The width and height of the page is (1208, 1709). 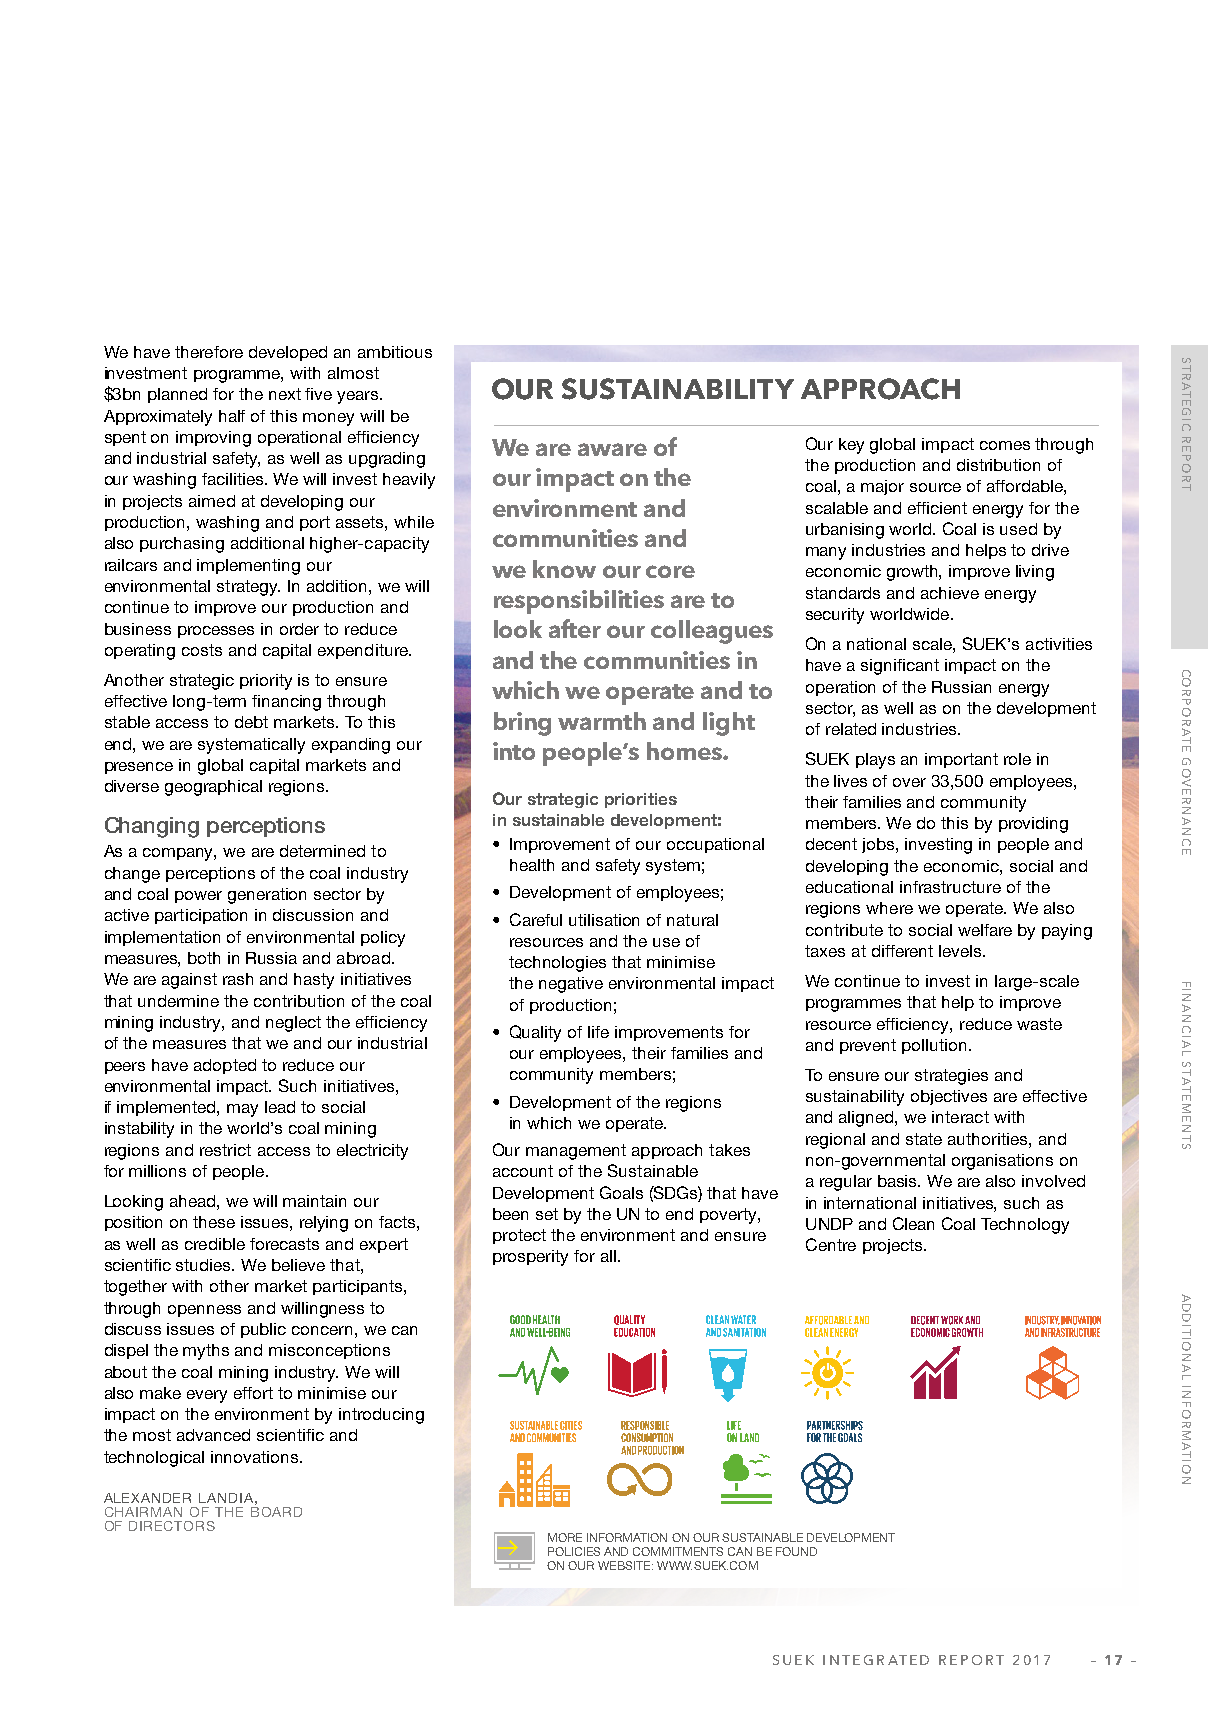 I want to click on Clean, so click(x=913, y=1223).
